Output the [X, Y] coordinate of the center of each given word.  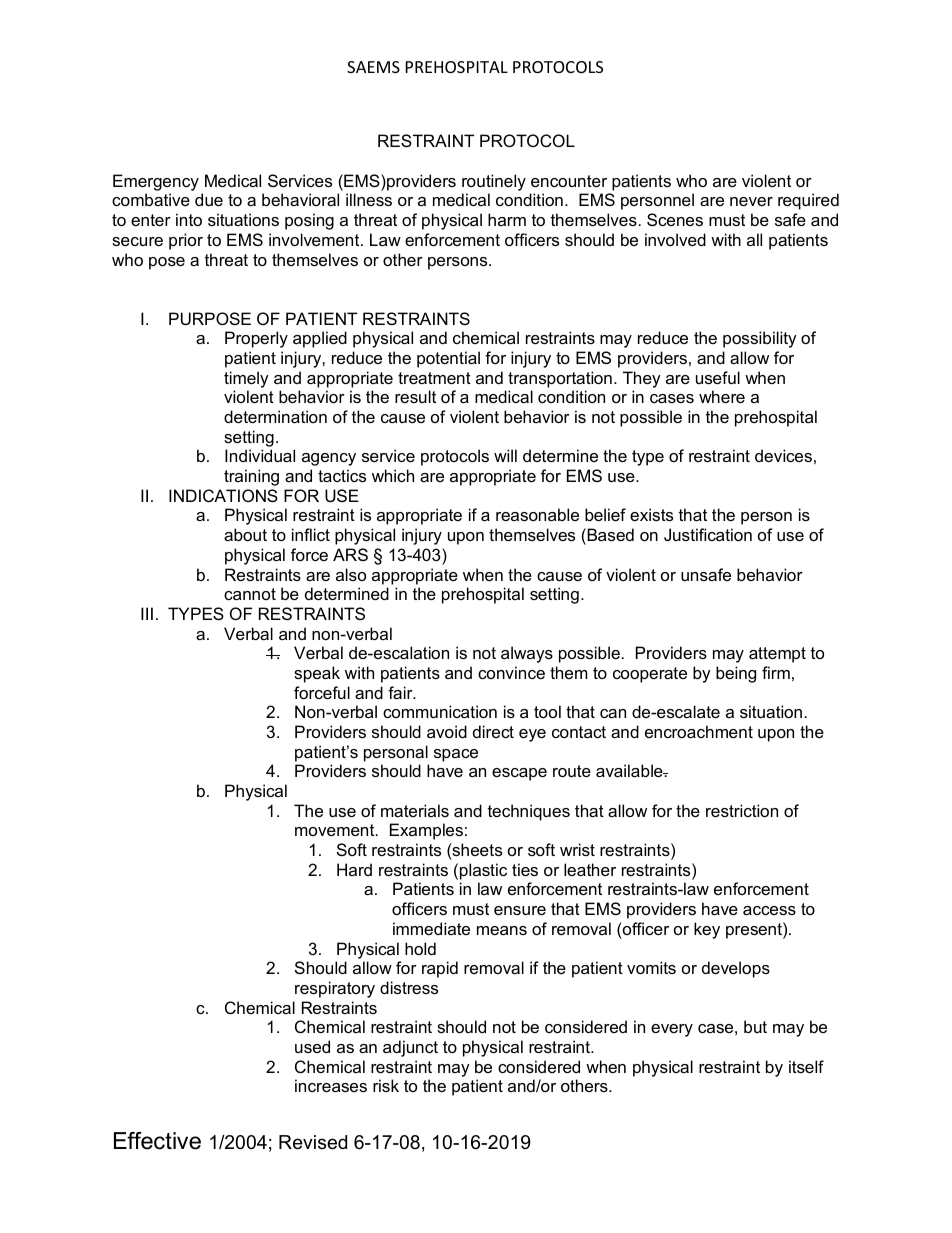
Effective [157, 1141]
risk [386, 1085]
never [751, 201]
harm [507, 219]
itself [806, 1066]
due [209, 199]
